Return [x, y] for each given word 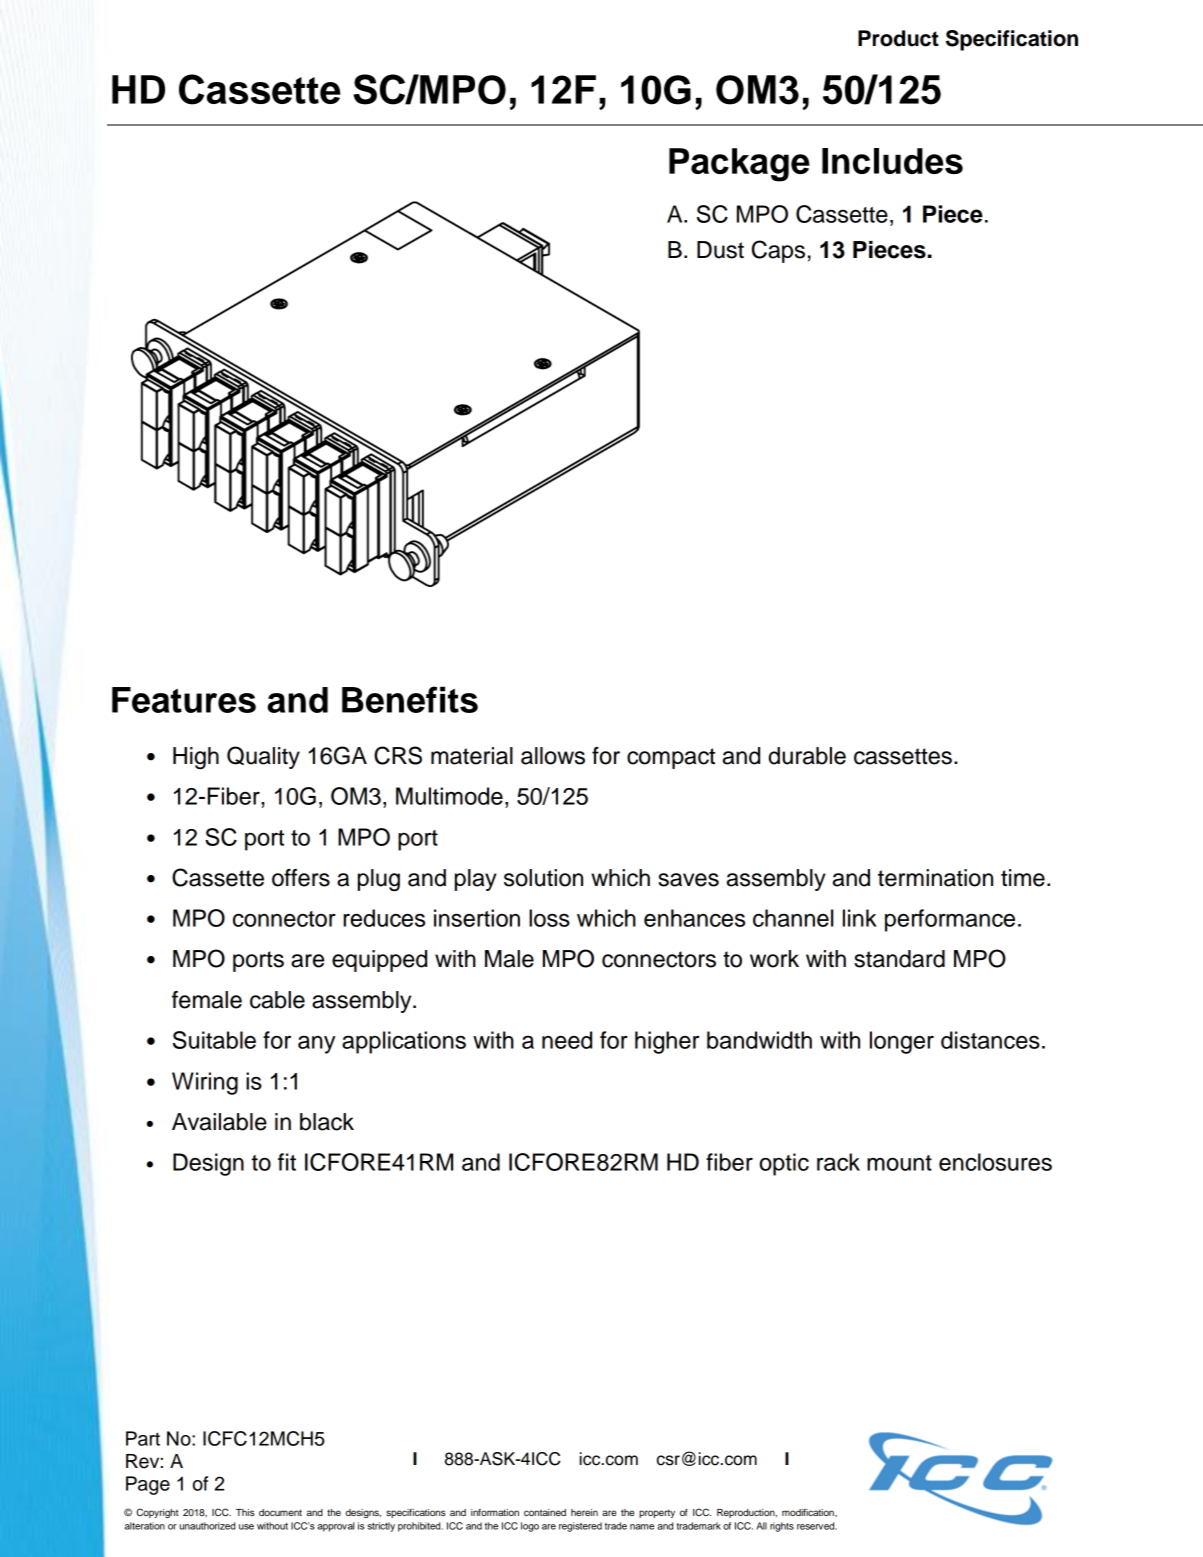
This [245, 1512]
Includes [892, 161]
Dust [720, 250]
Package [739, 165]
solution [543, 878]
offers [301, 878]
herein [584, 1512]
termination [935, 878]
